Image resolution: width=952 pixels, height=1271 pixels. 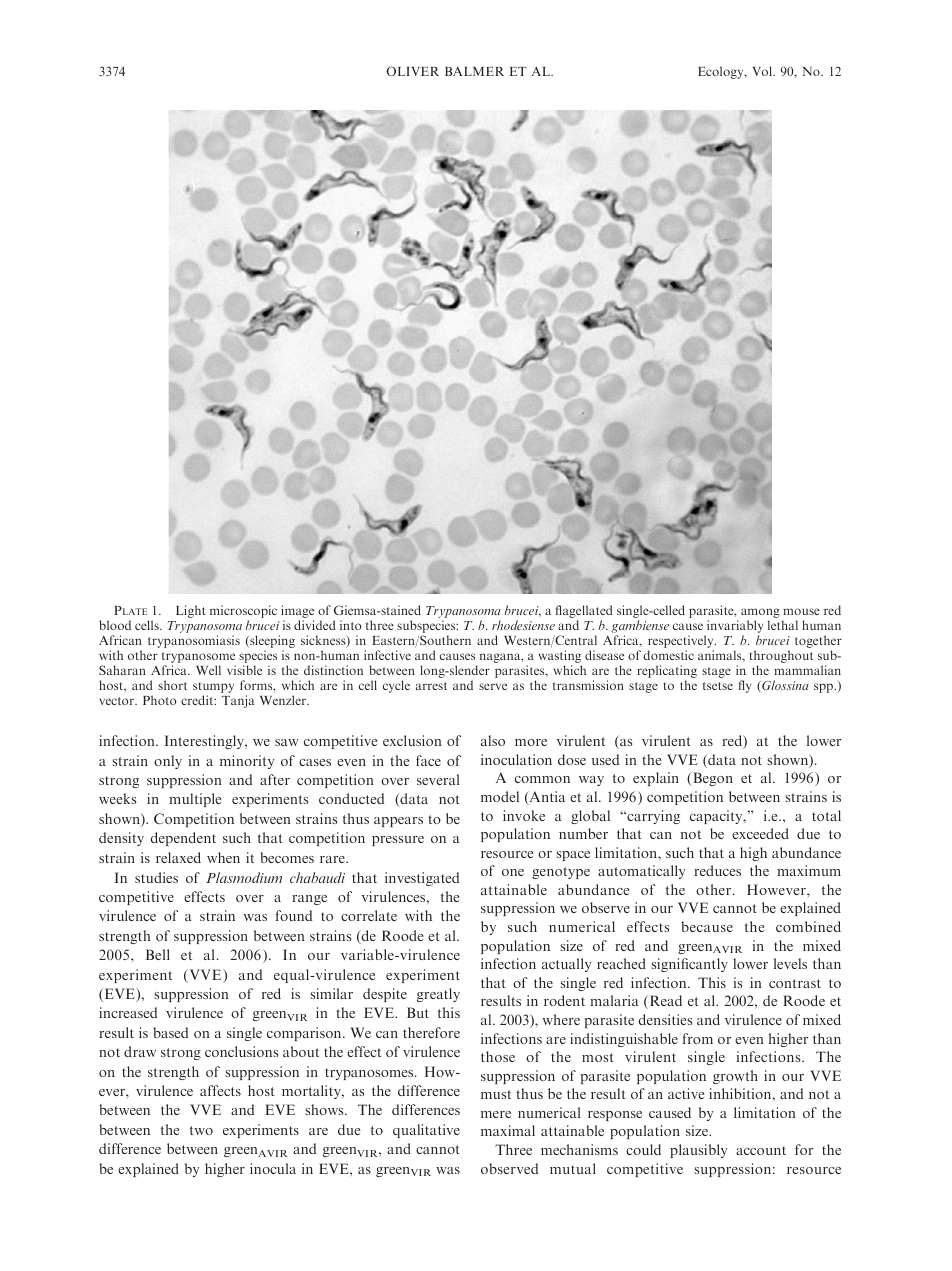 What do you see at coordinates (717, 870) in the page?
I see `reduces` at bounding box center [717, 870].
